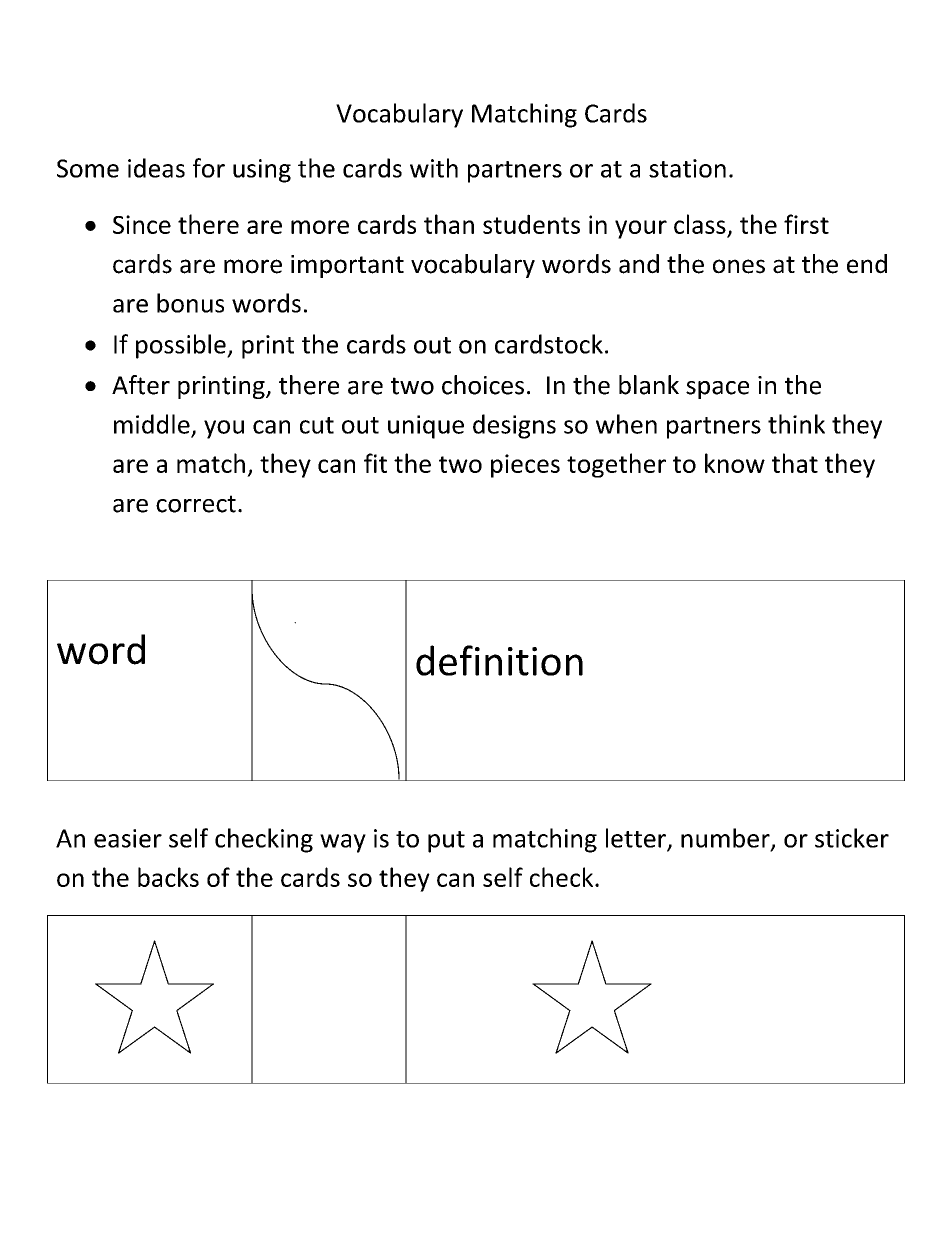 This screenshot has width=952, height=1233. Describe the element at coordinates (726, 839) in the screenshot. I see `number` at that location.
